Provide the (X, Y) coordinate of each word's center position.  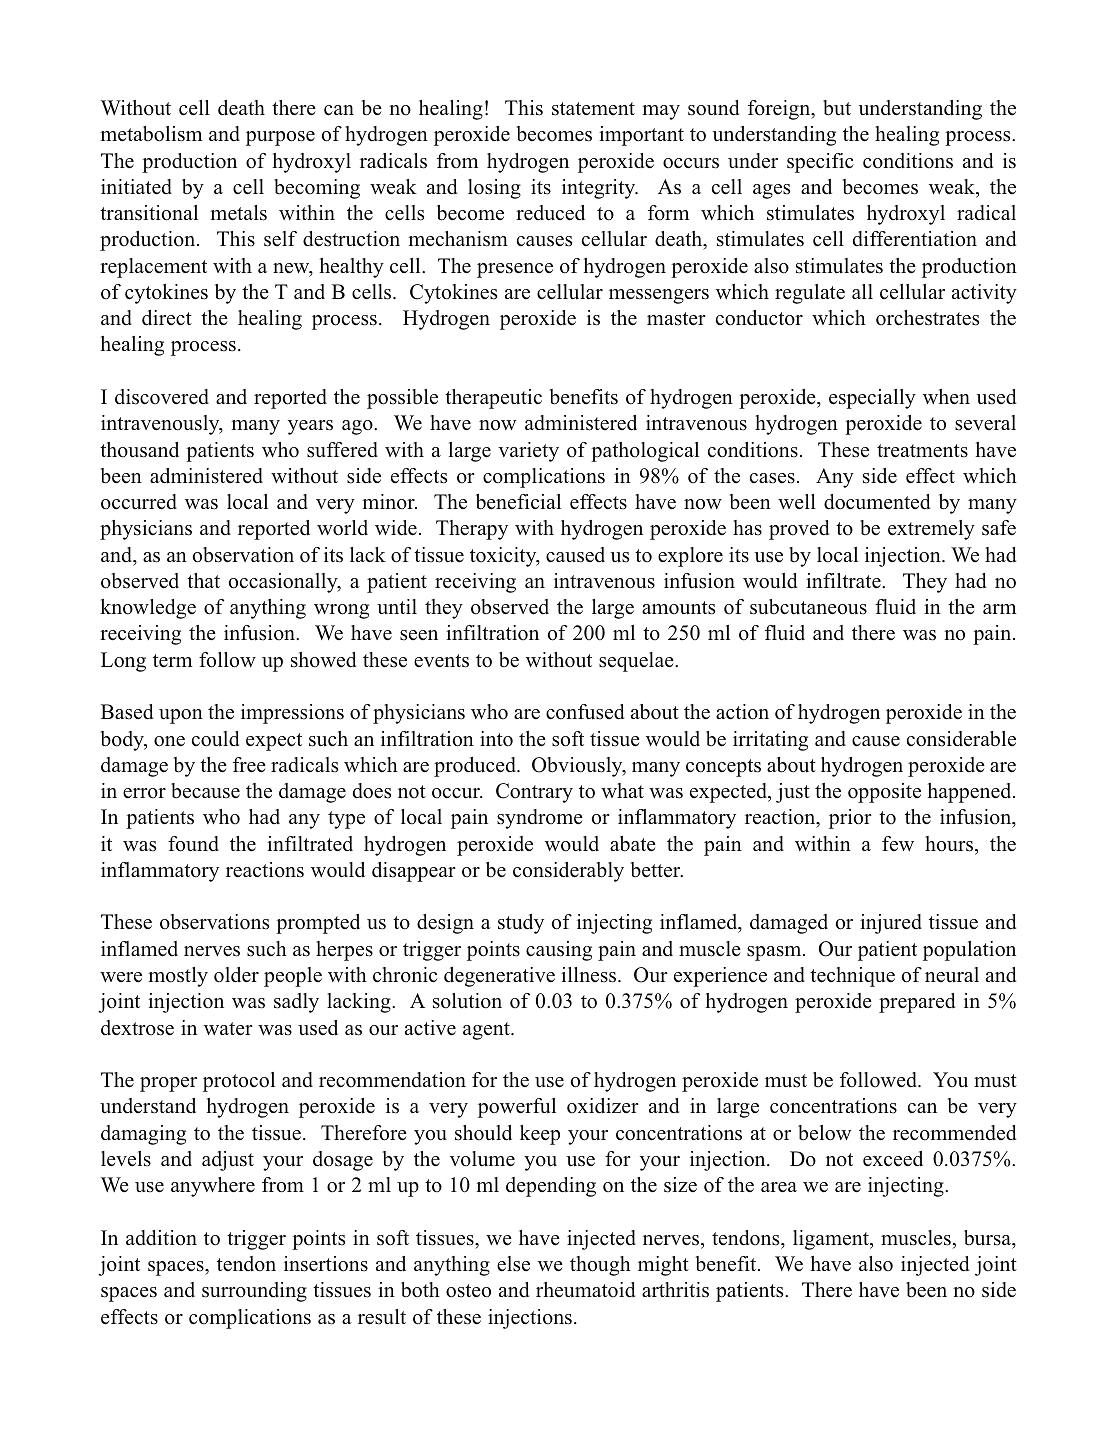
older (236, 975)
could (215, 739)
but (837, 108)
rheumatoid (585, 1290)
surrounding (254, 1292)
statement (593, 109)
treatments (922, 451)
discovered (162, 397)
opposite (884, 793)
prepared (917, 1003)
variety (528, 452)
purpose (280, 138)
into (496, 739)
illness (590, 975)
